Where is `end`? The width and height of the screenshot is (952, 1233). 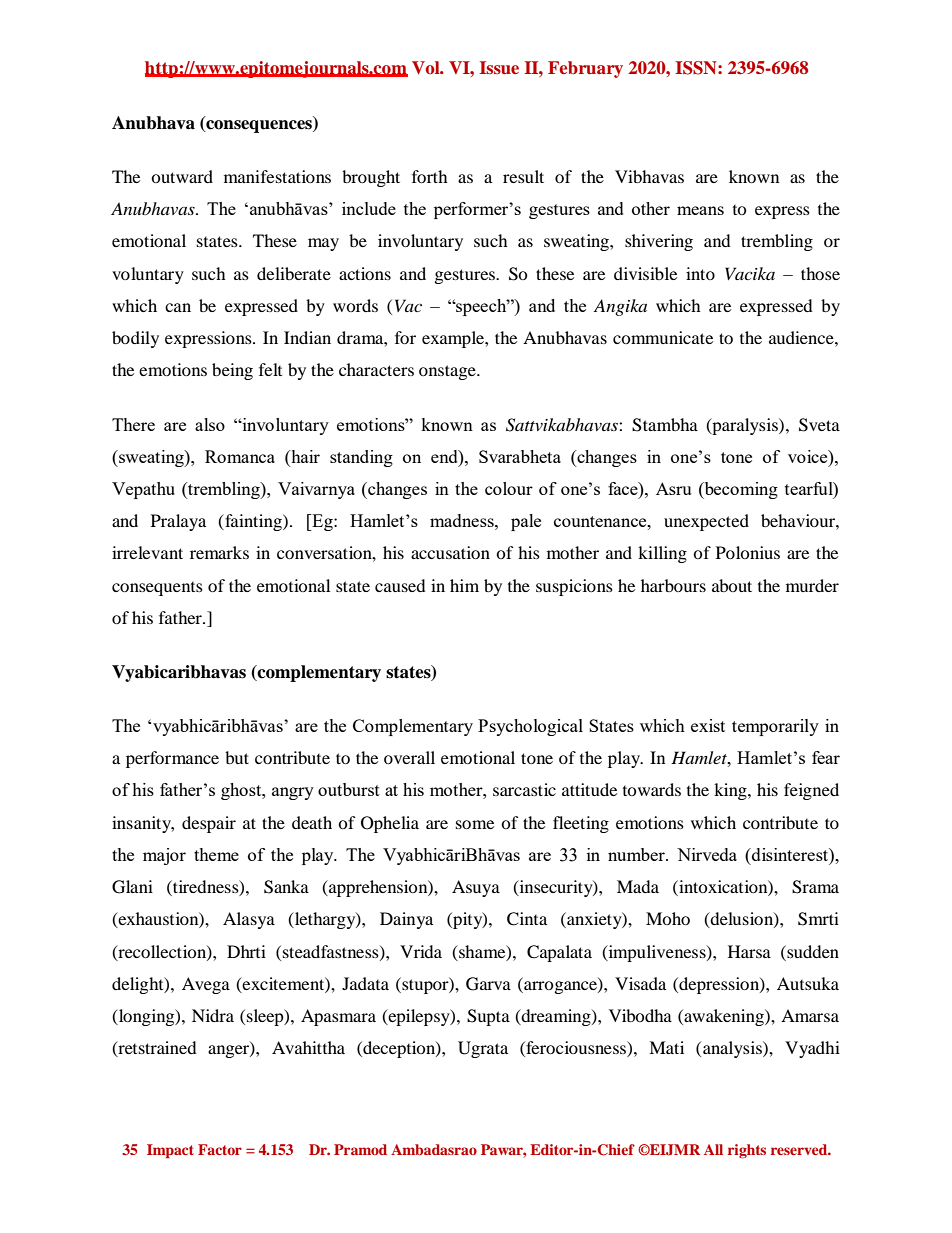
end is located at coordinates (445, 456).
